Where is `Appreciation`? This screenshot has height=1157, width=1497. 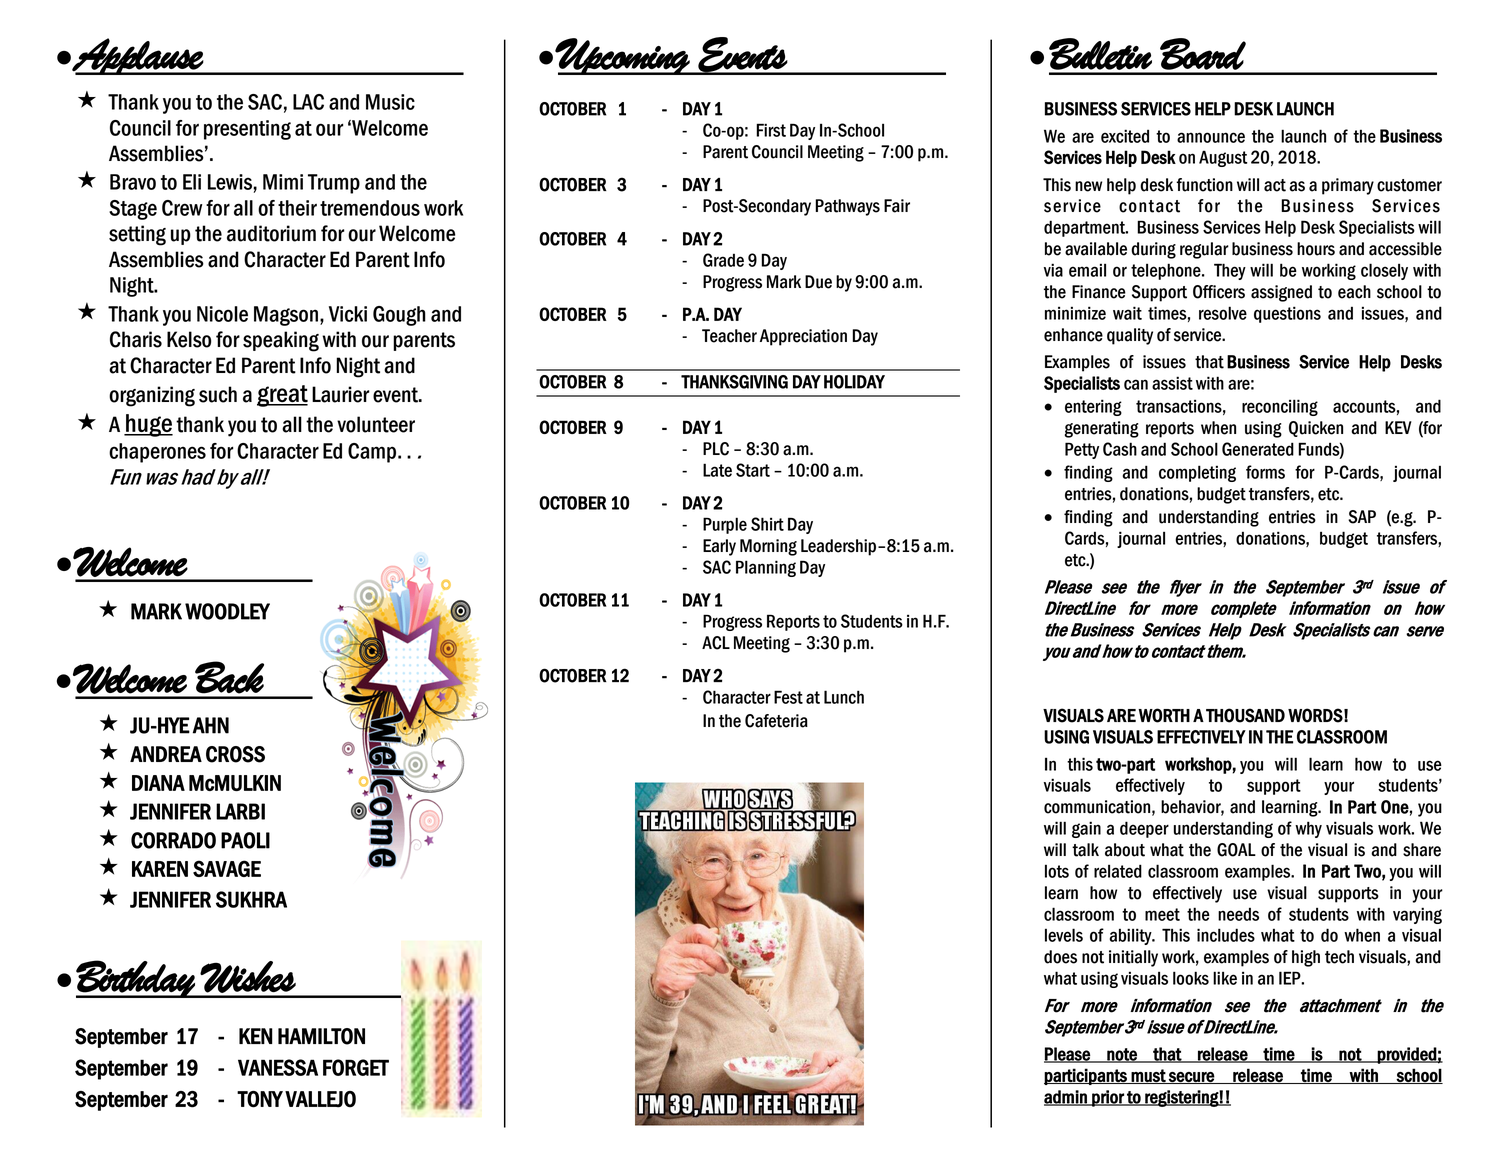 Appreciation is located at coordinates (803, 337).
